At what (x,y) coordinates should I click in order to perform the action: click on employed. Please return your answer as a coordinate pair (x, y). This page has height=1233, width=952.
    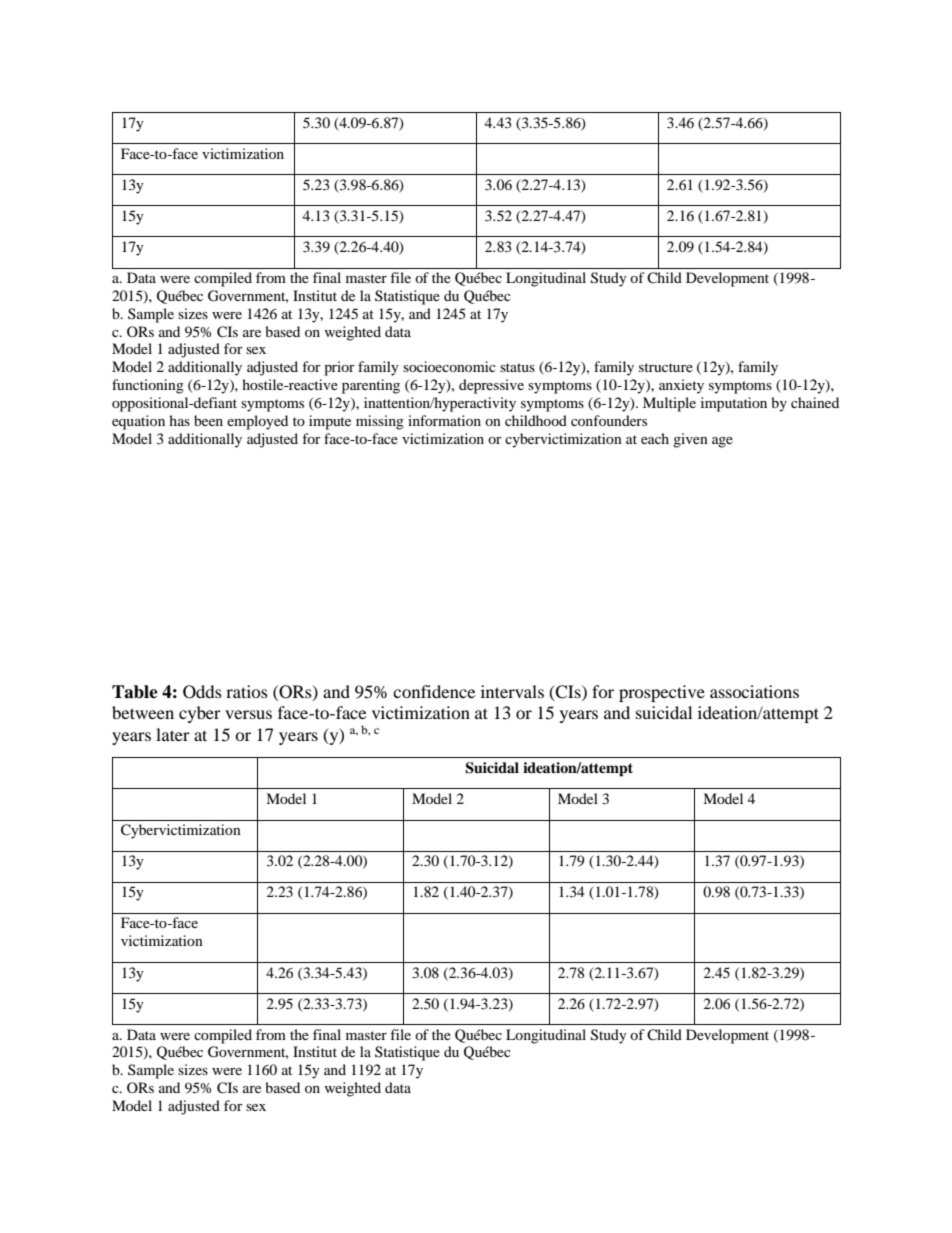
    Looking at the image, I should click on (257, 422).
